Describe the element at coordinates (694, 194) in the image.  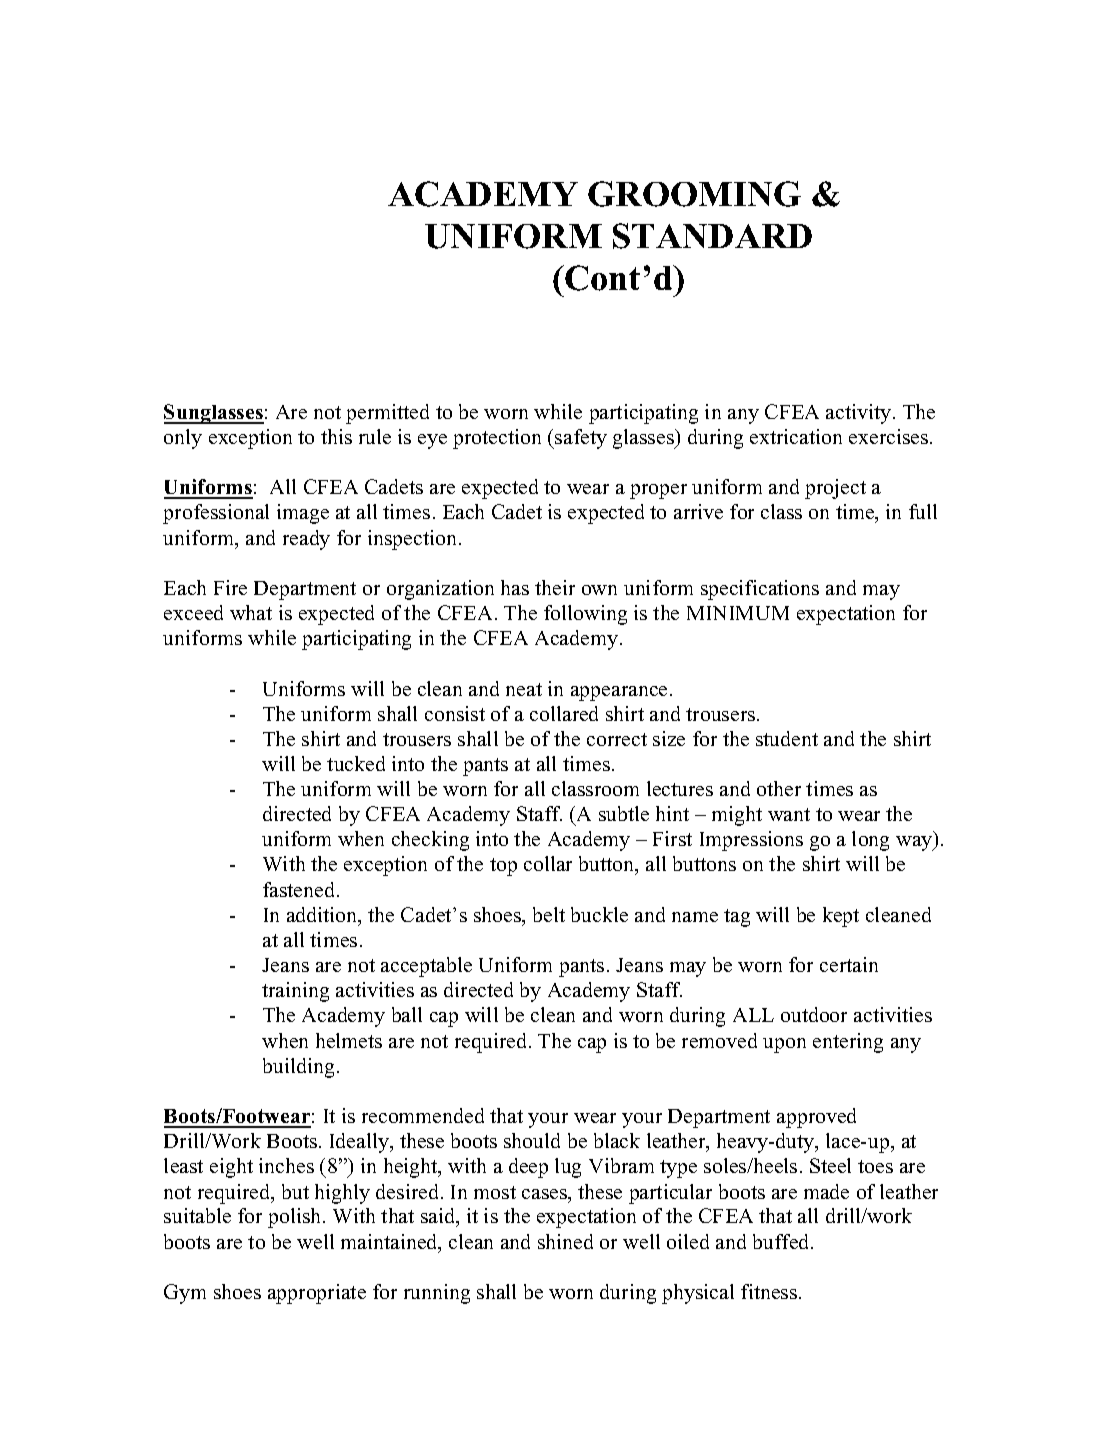
I see `GROOMING` at that location.
